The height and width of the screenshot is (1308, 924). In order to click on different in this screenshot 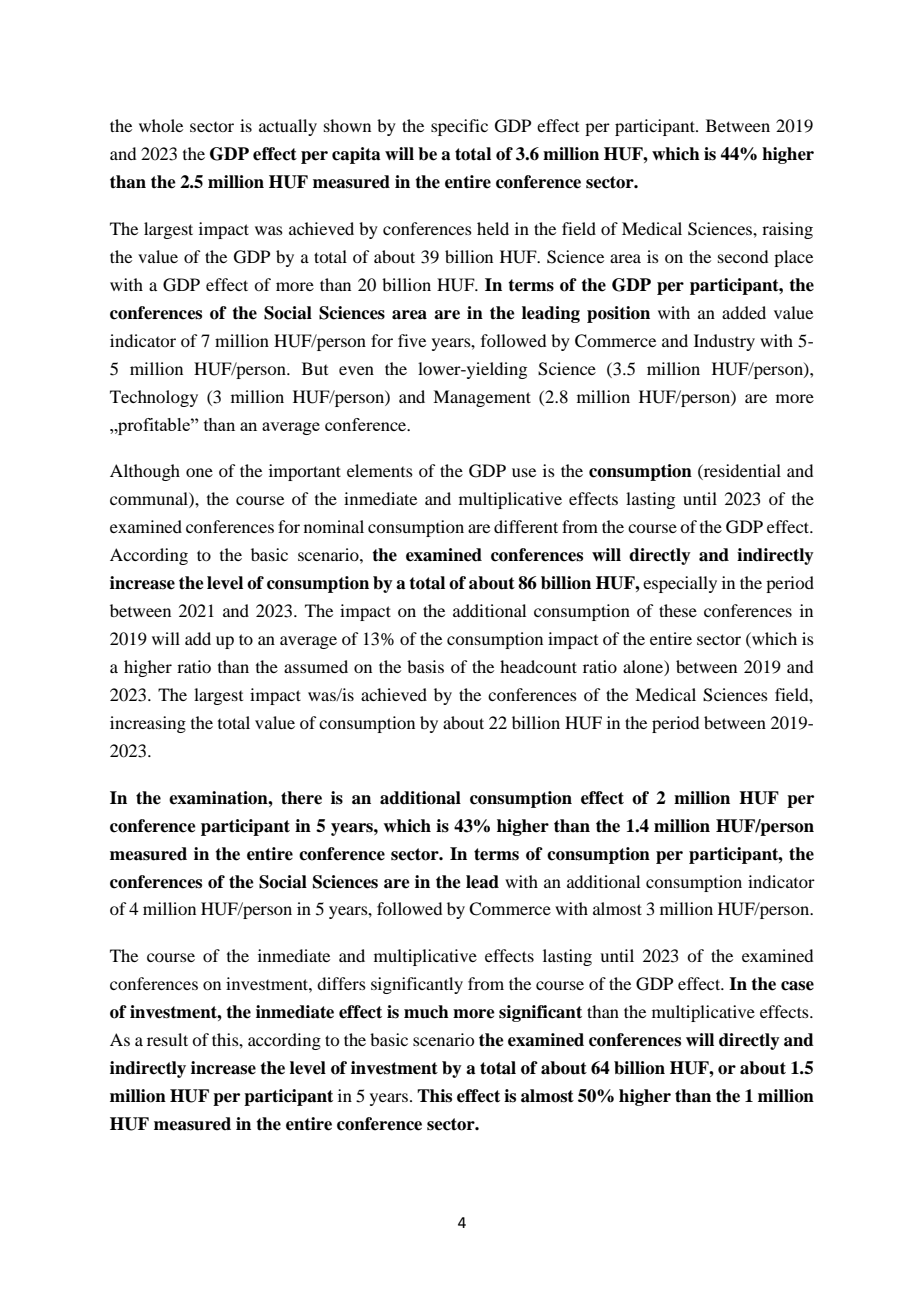, I will do `click(526, 526)`.
